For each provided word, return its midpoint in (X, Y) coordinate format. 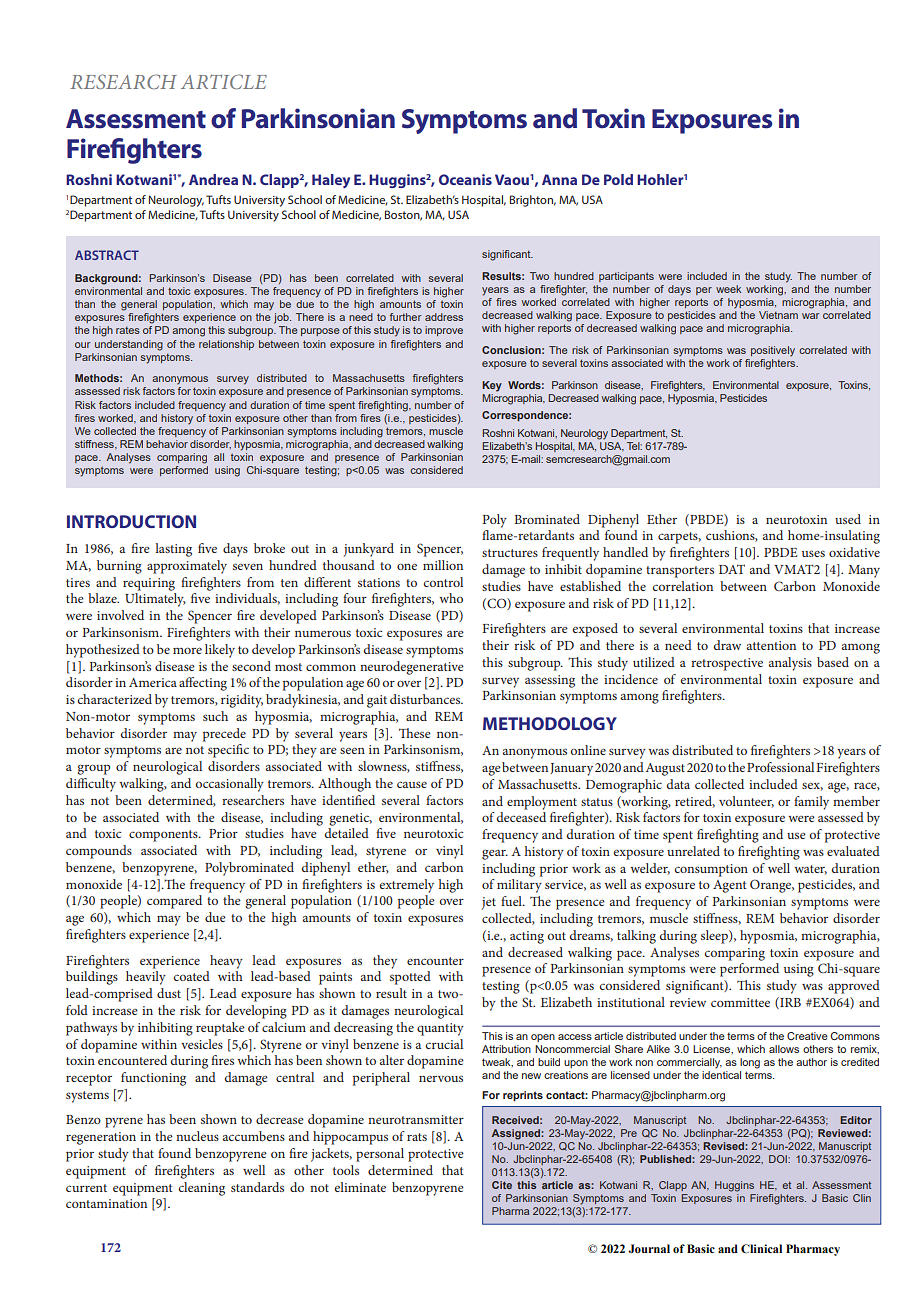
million (443, 565)
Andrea (213, 179)
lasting (173, 550)
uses (813, 553)
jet (489, 903)
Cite (502, 1185)
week (728, 289)
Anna (559, 179)
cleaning (202, 1189)
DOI (779, 1159)
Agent (730, 886)
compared (174, 902)
